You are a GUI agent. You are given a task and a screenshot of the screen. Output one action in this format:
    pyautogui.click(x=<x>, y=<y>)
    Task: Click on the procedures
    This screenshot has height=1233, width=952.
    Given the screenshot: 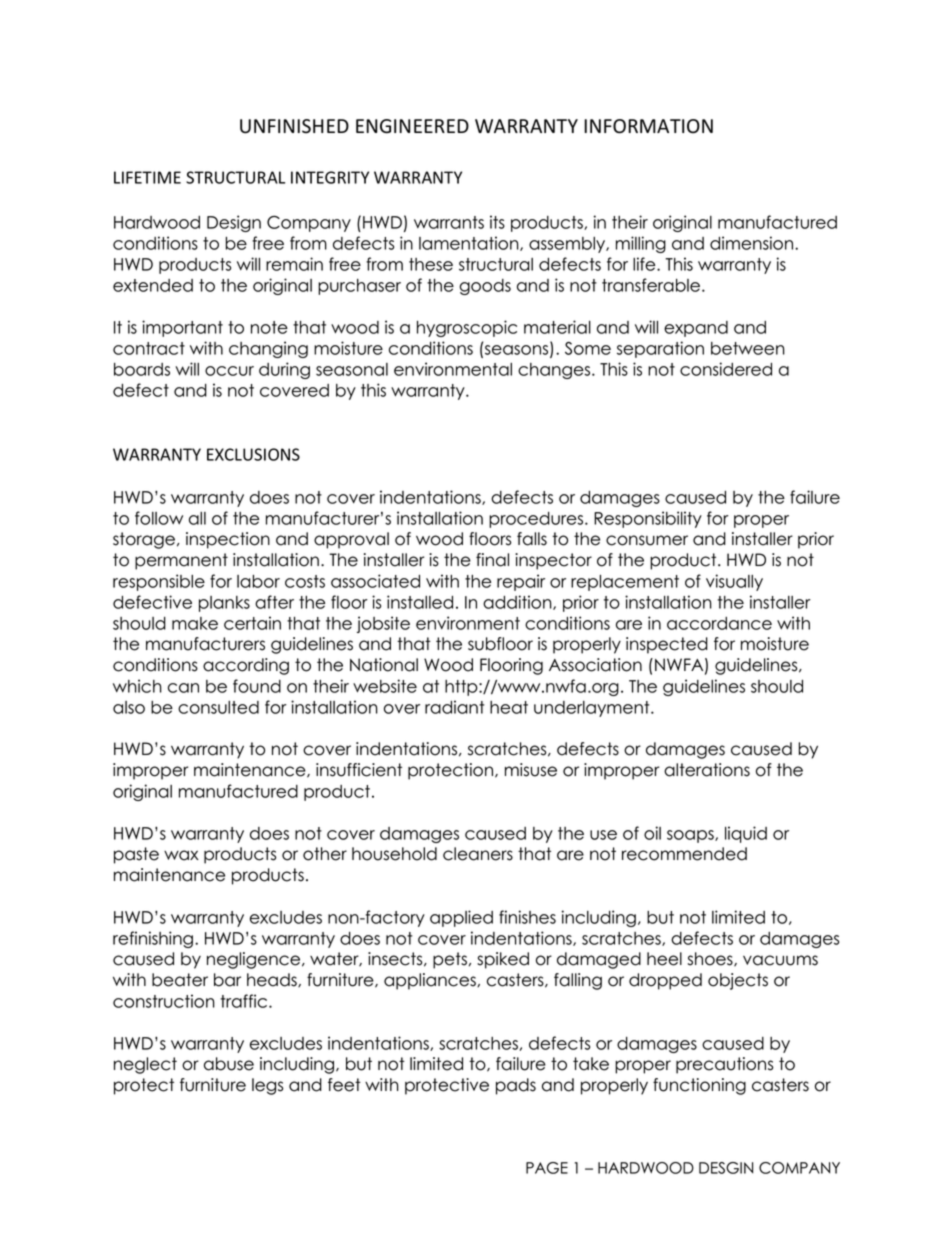 What is the action you would take?
    pyautogui.click(x=537, y=520)
